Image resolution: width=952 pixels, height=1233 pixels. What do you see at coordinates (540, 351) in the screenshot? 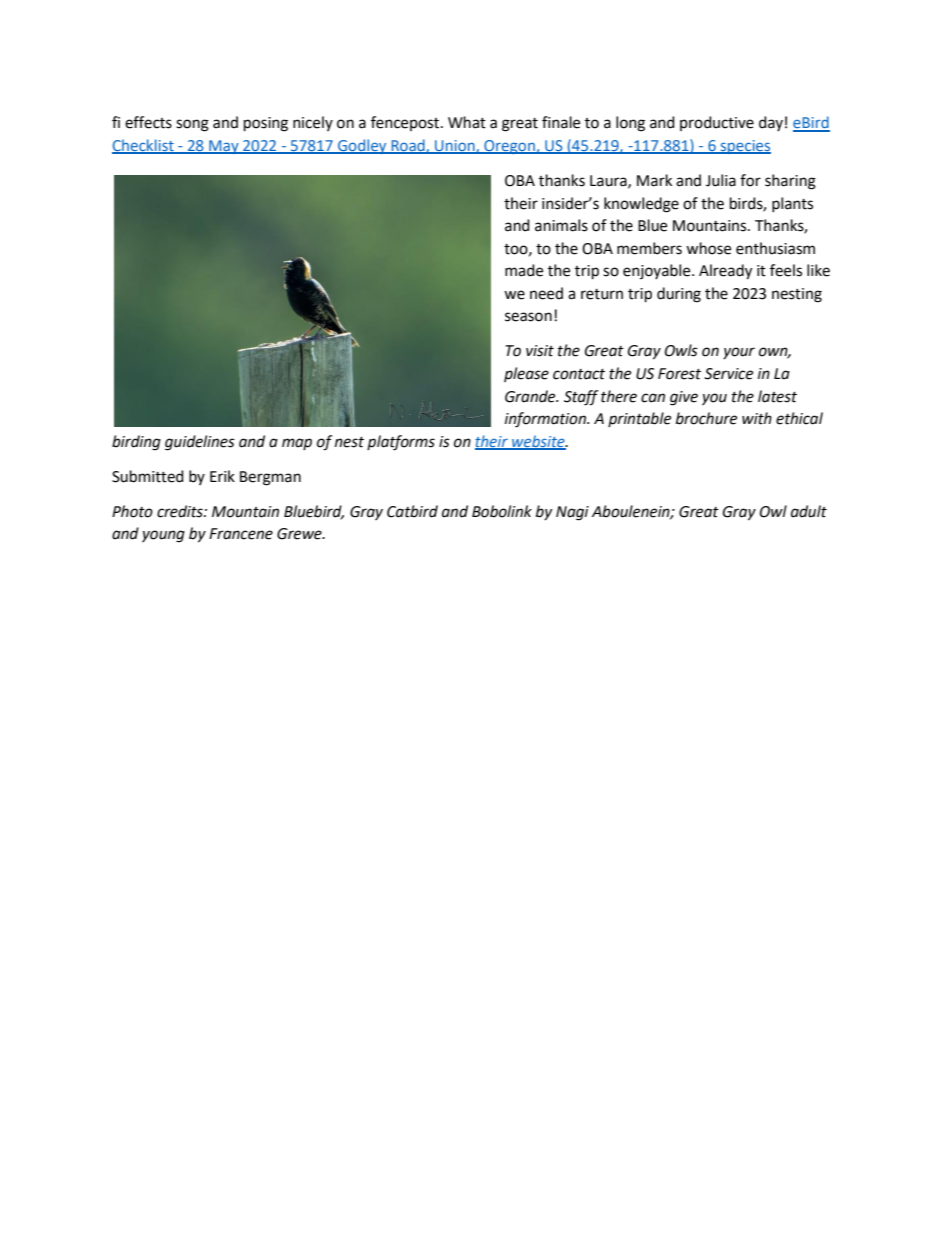
I see `visit` at bounding box center [540, 351].
